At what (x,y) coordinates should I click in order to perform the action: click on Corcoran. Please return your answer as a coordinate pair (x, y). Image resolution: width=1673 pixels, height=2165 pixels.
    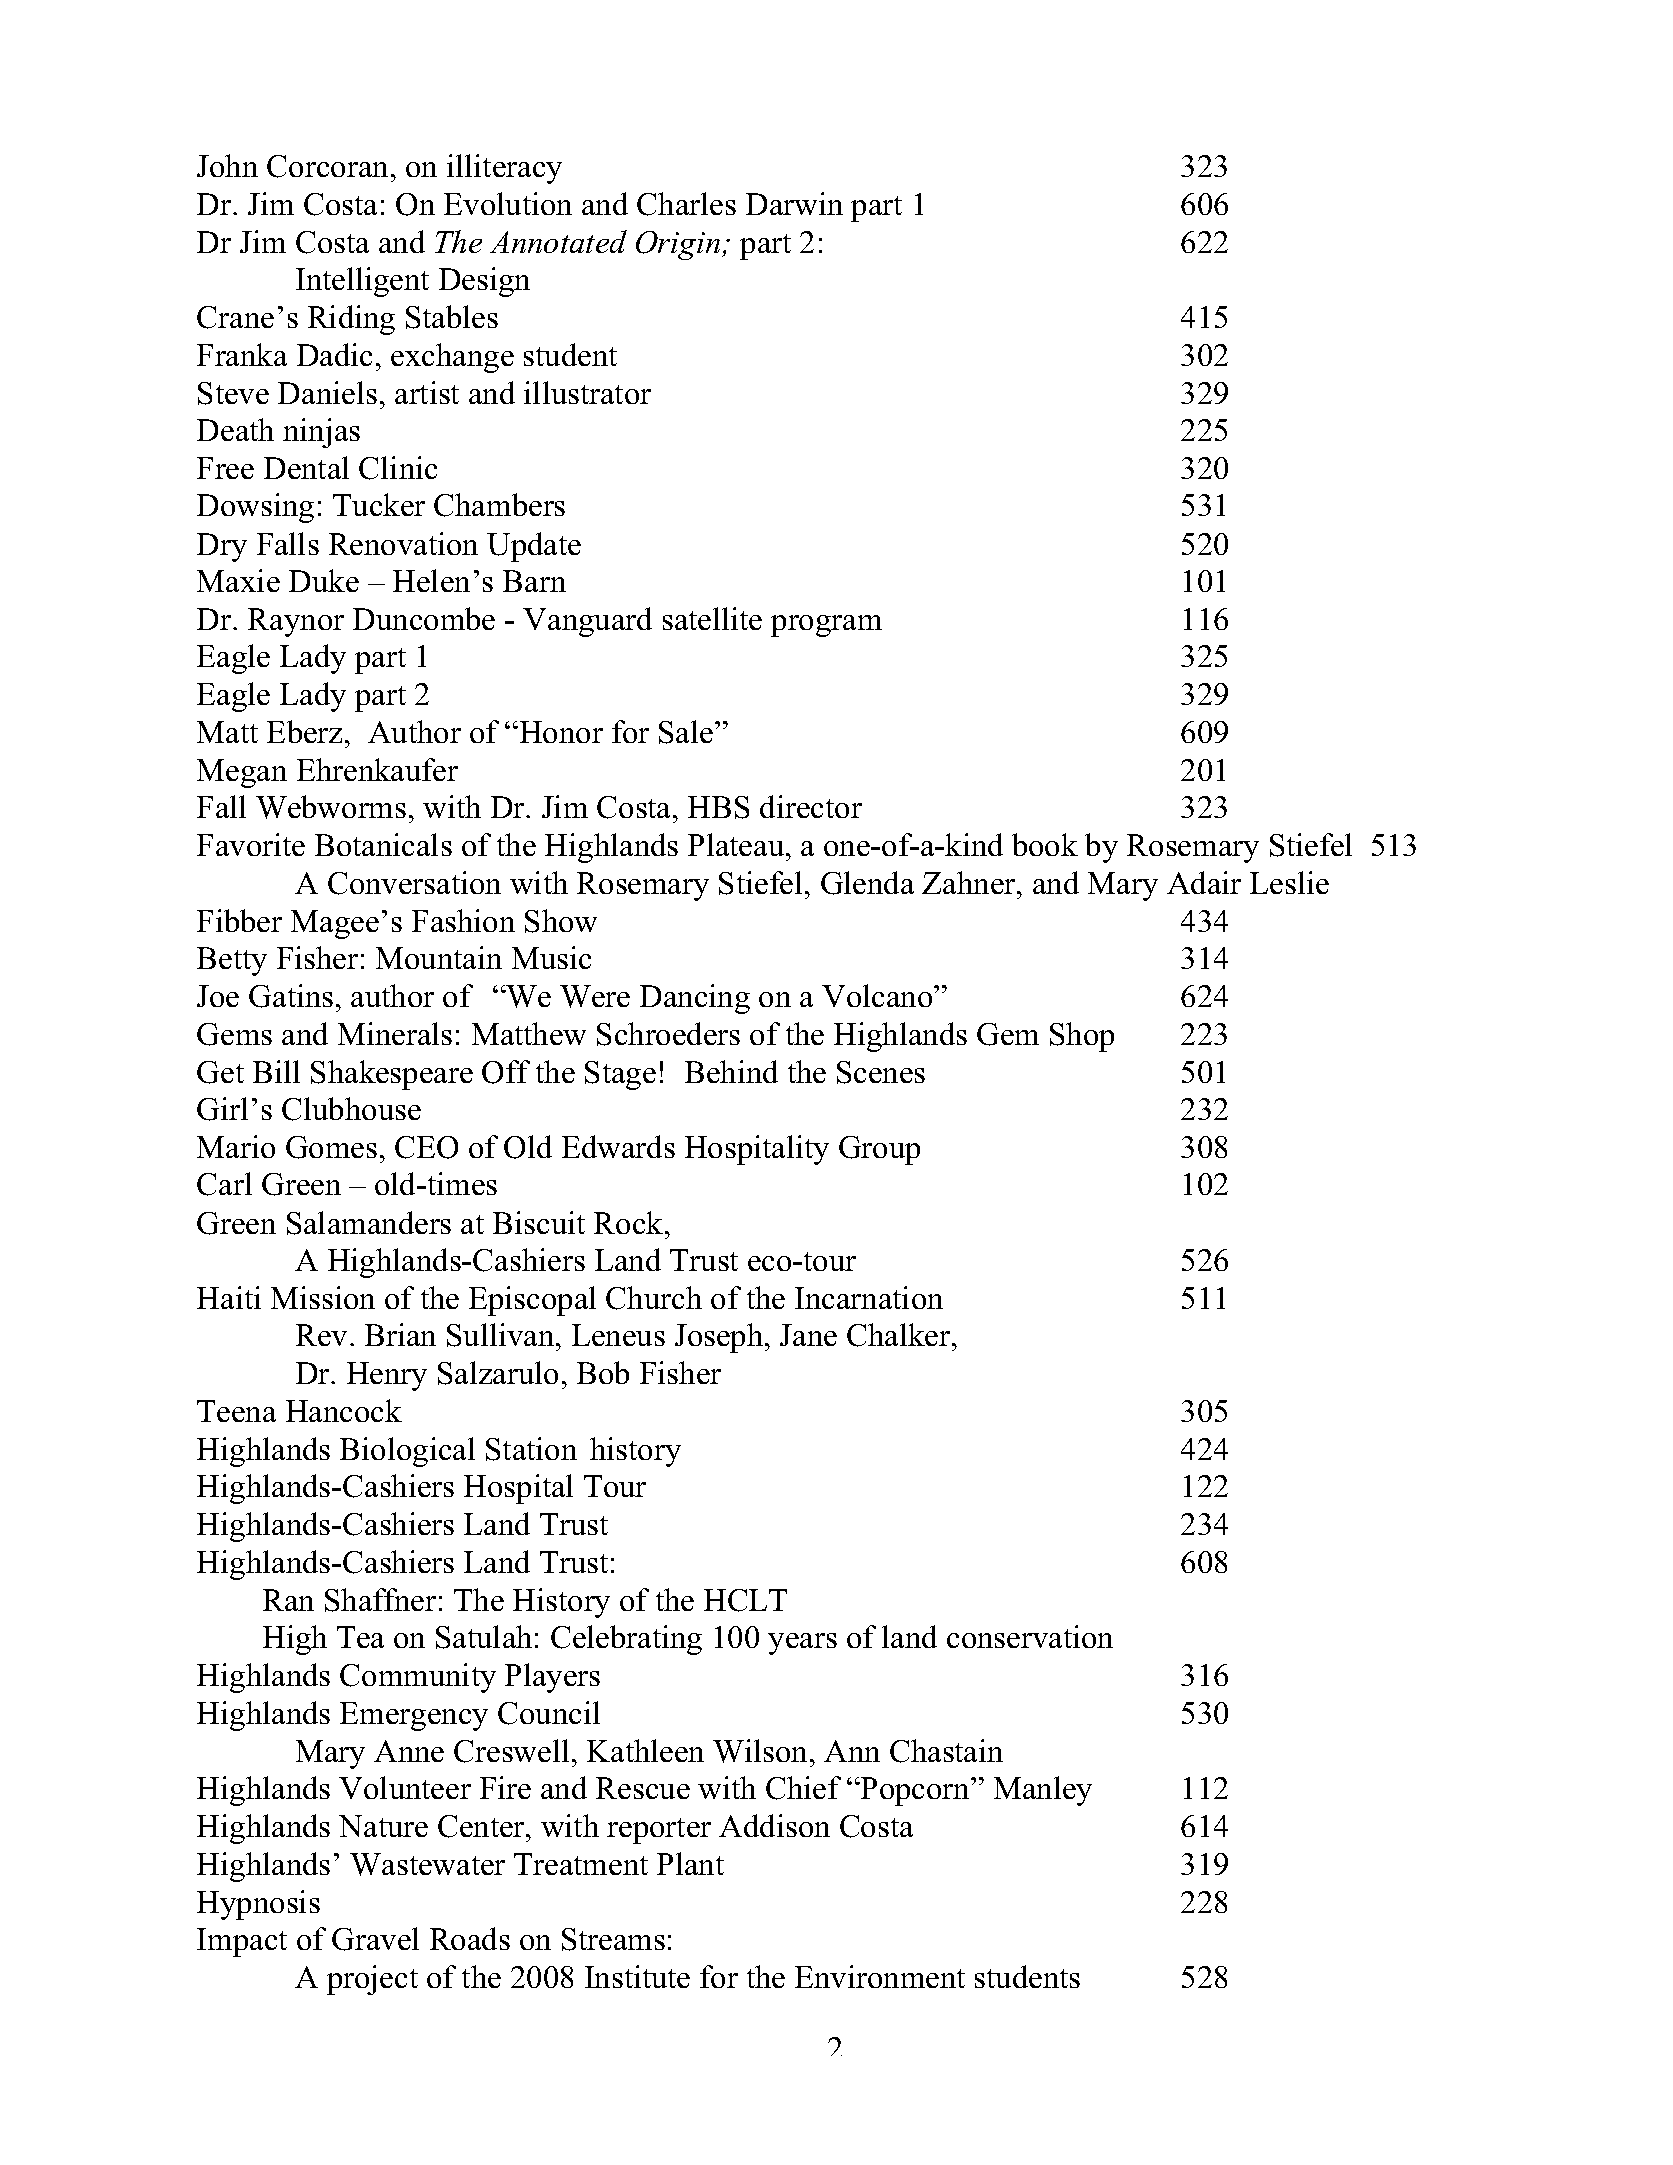
    Looking at the image, I should click on (327, 166).
